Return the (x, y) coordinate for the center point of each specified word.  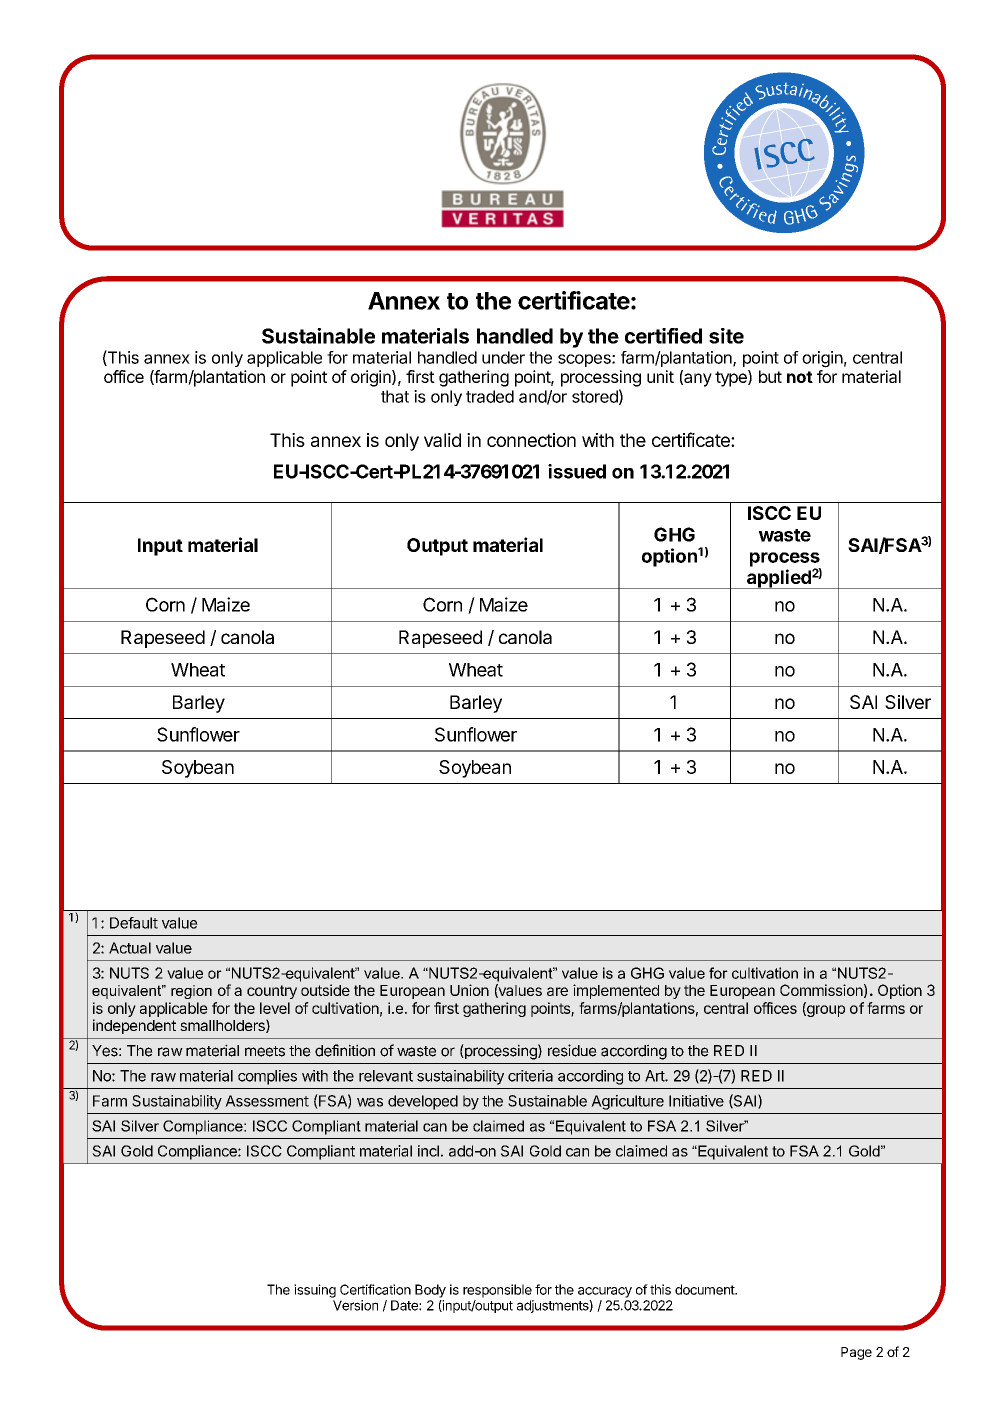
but (770, 376)
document (705, 1289)
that (395, 396)
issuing (315, 1291)
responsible (497, 1291)
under (503, 357)
